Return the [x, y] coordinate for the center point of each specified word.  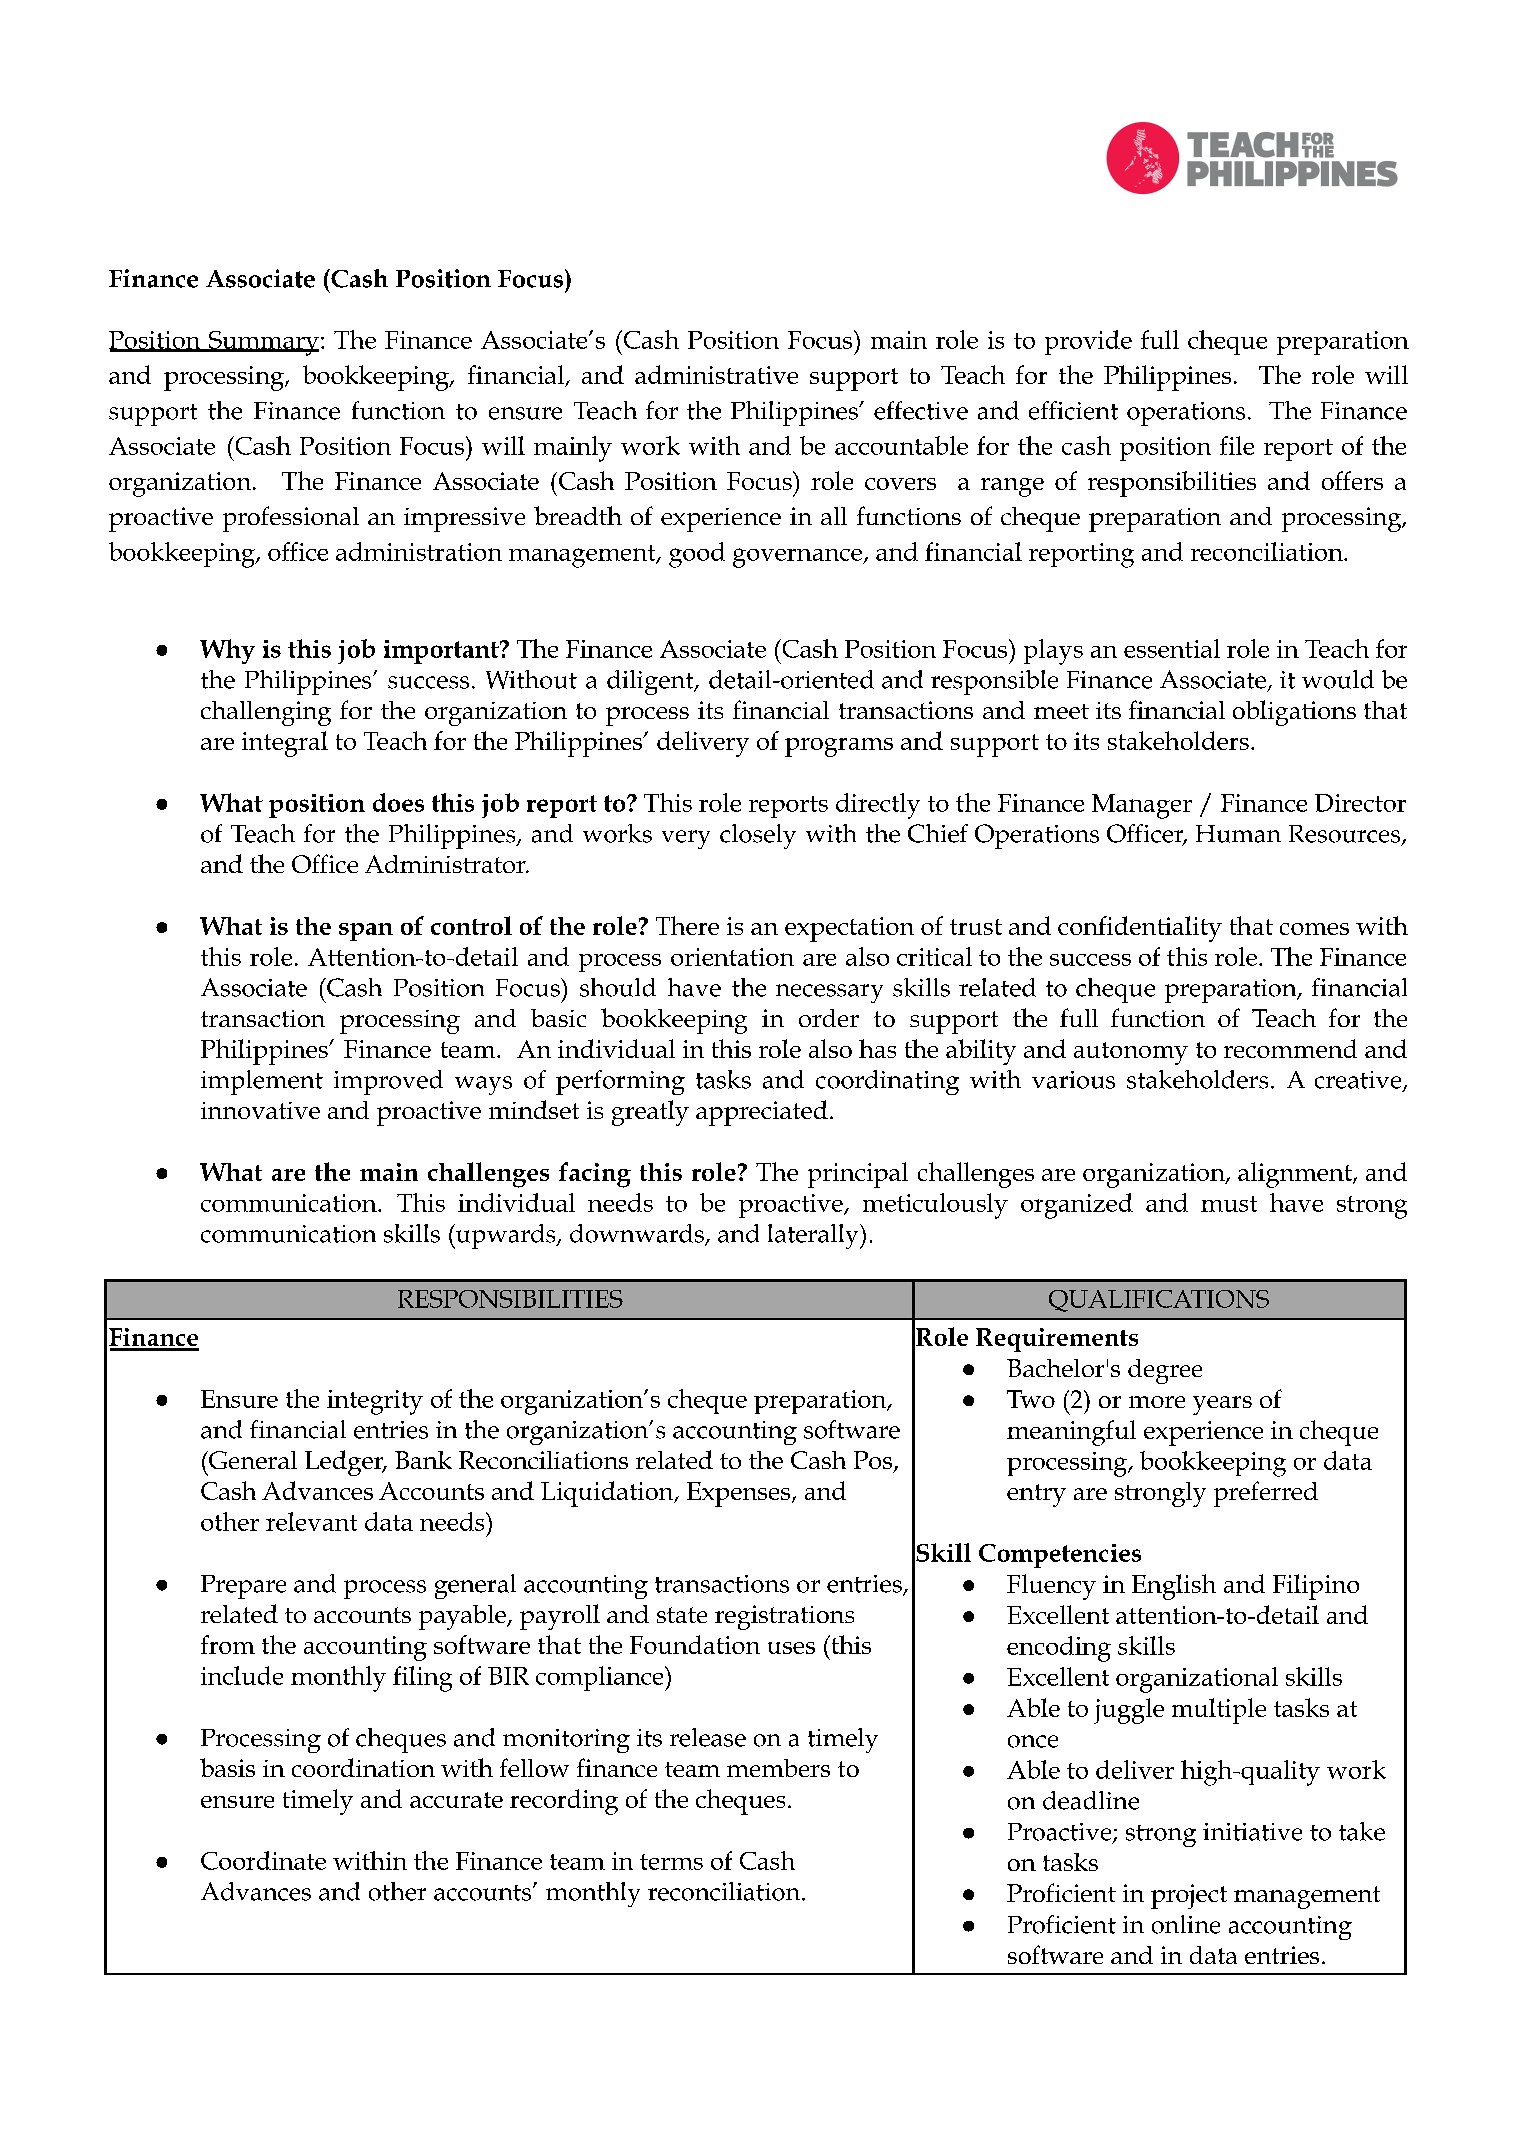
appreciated [762, 1113]
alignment [1296, 1175]
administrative [716, 374]
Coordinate [263, 1860]
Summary [263, 343]
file [1237, 445]
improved [388, 1082]
